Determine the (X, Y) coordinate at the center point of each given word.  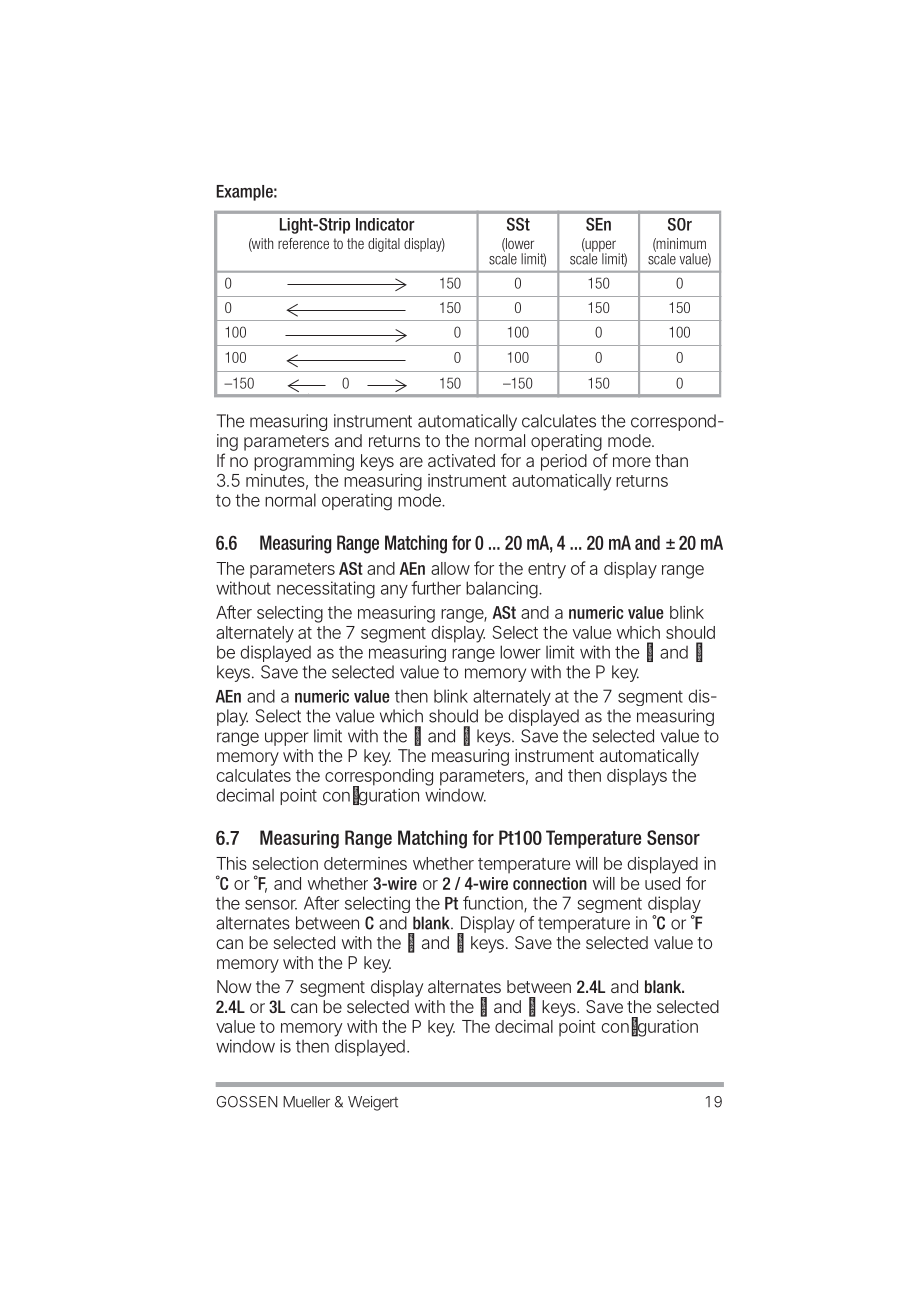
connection (550, 883)
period (564, 462)
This (231, 863)
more (632, 462)
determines (365, 863)
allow (450, 568)
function (494, 904)
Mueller (306, 1102)
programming (304, 462)
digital (384, 245)
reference (303, 243)
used (662, 883)
